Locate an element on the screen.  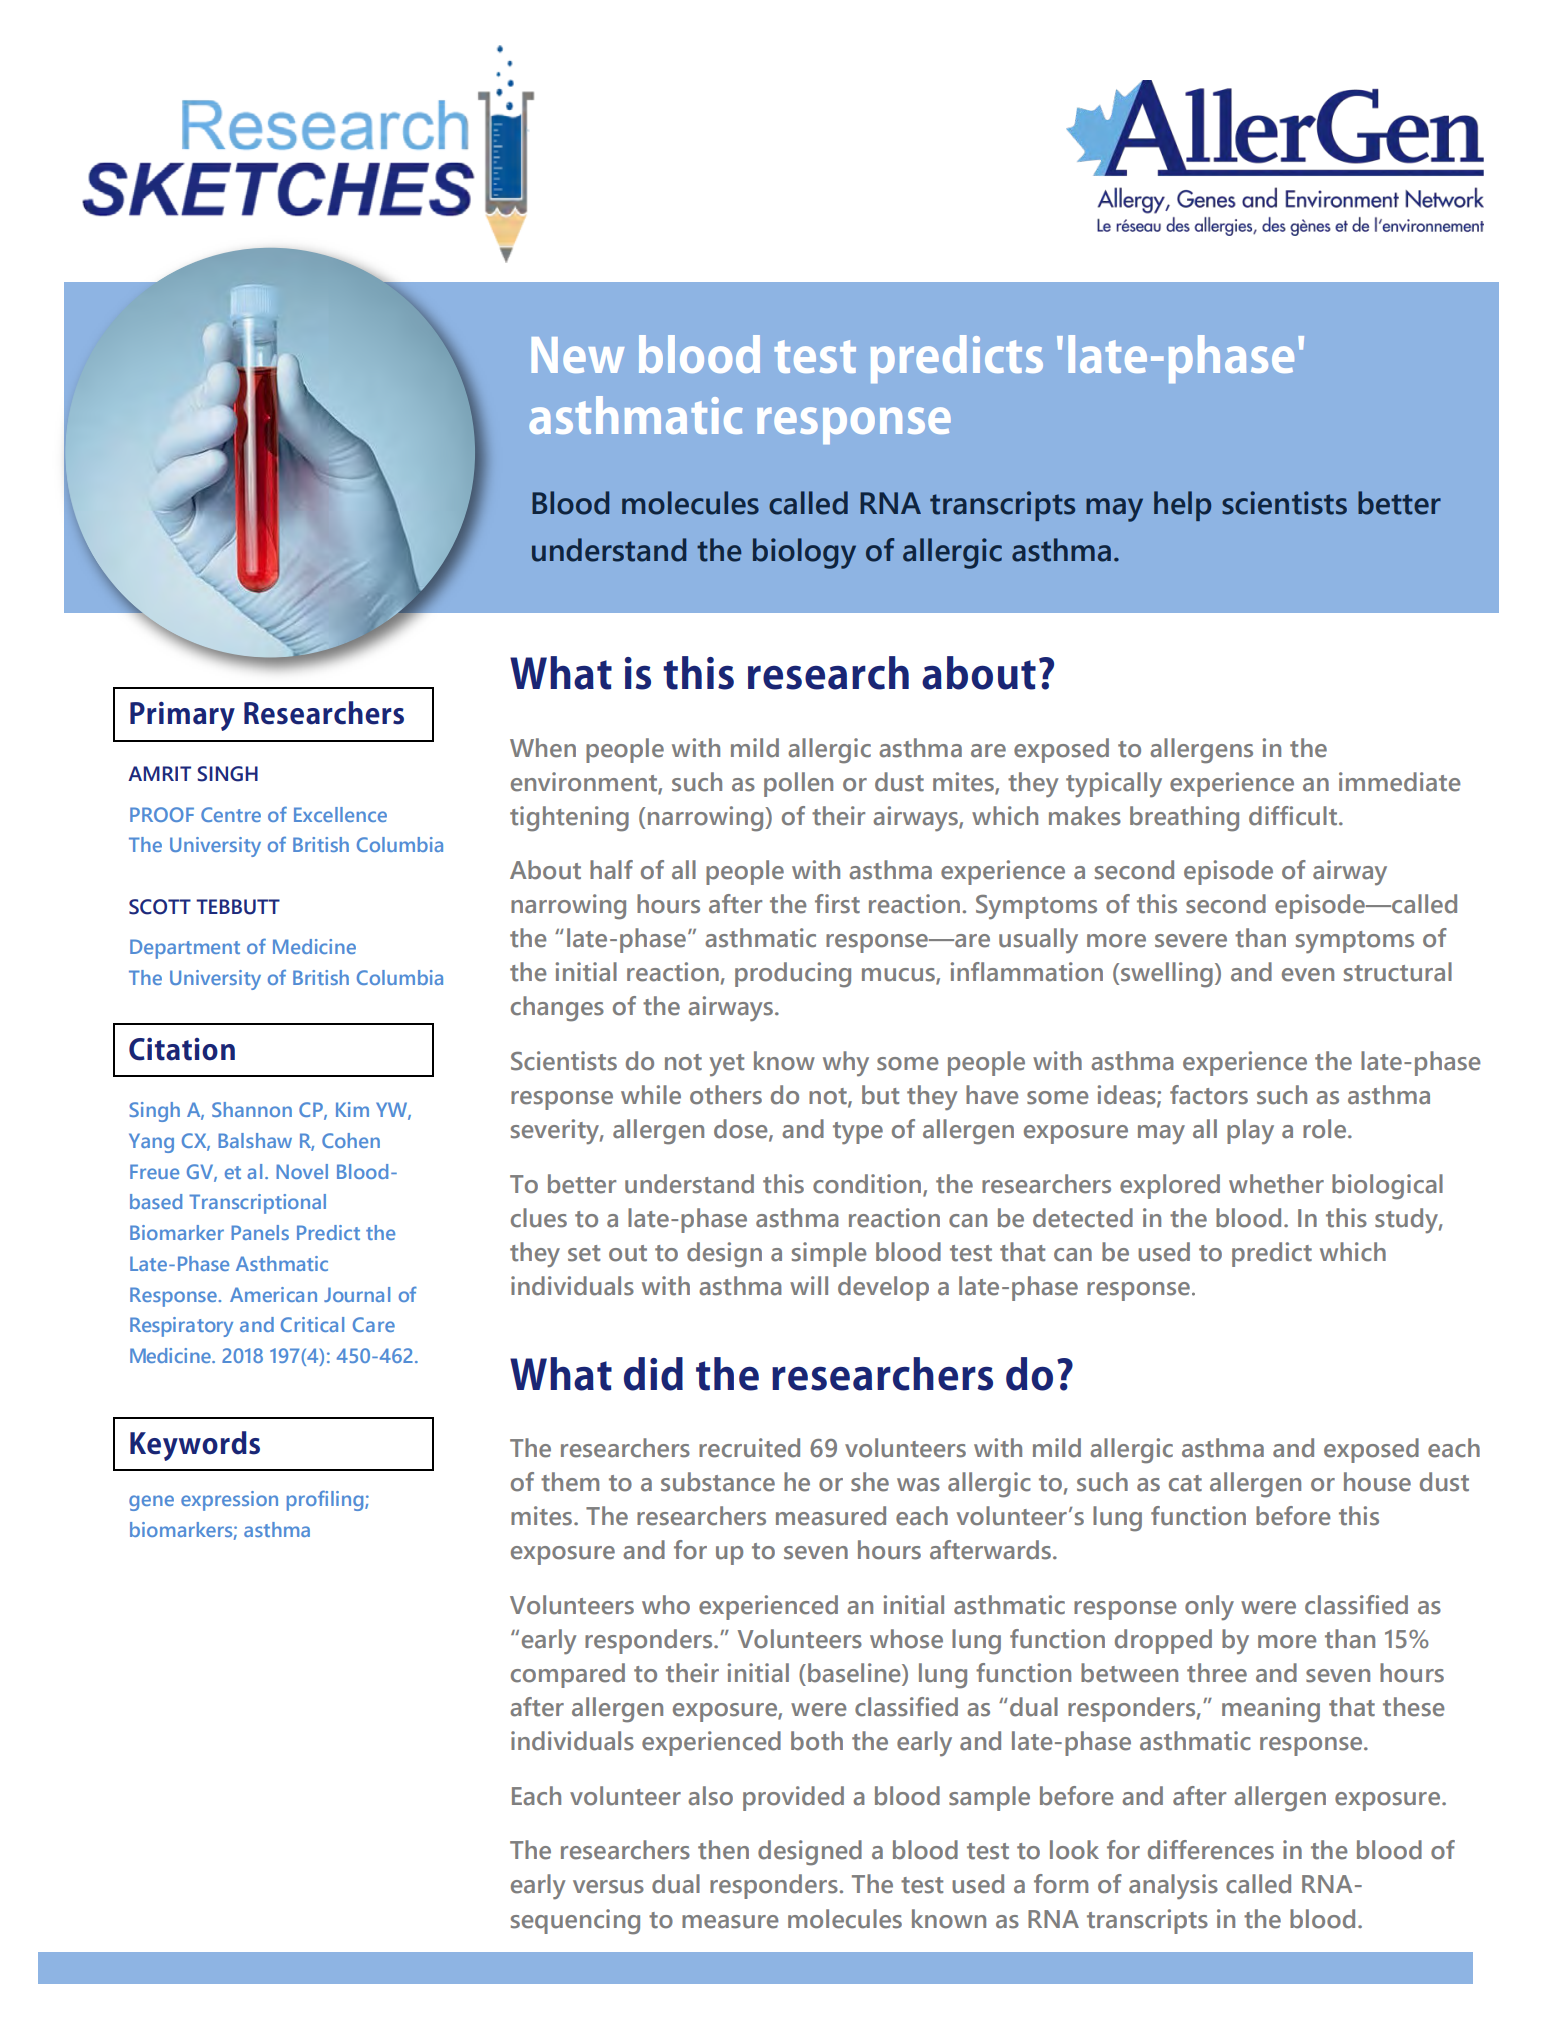
help is located at coordinates (1182, 506).
